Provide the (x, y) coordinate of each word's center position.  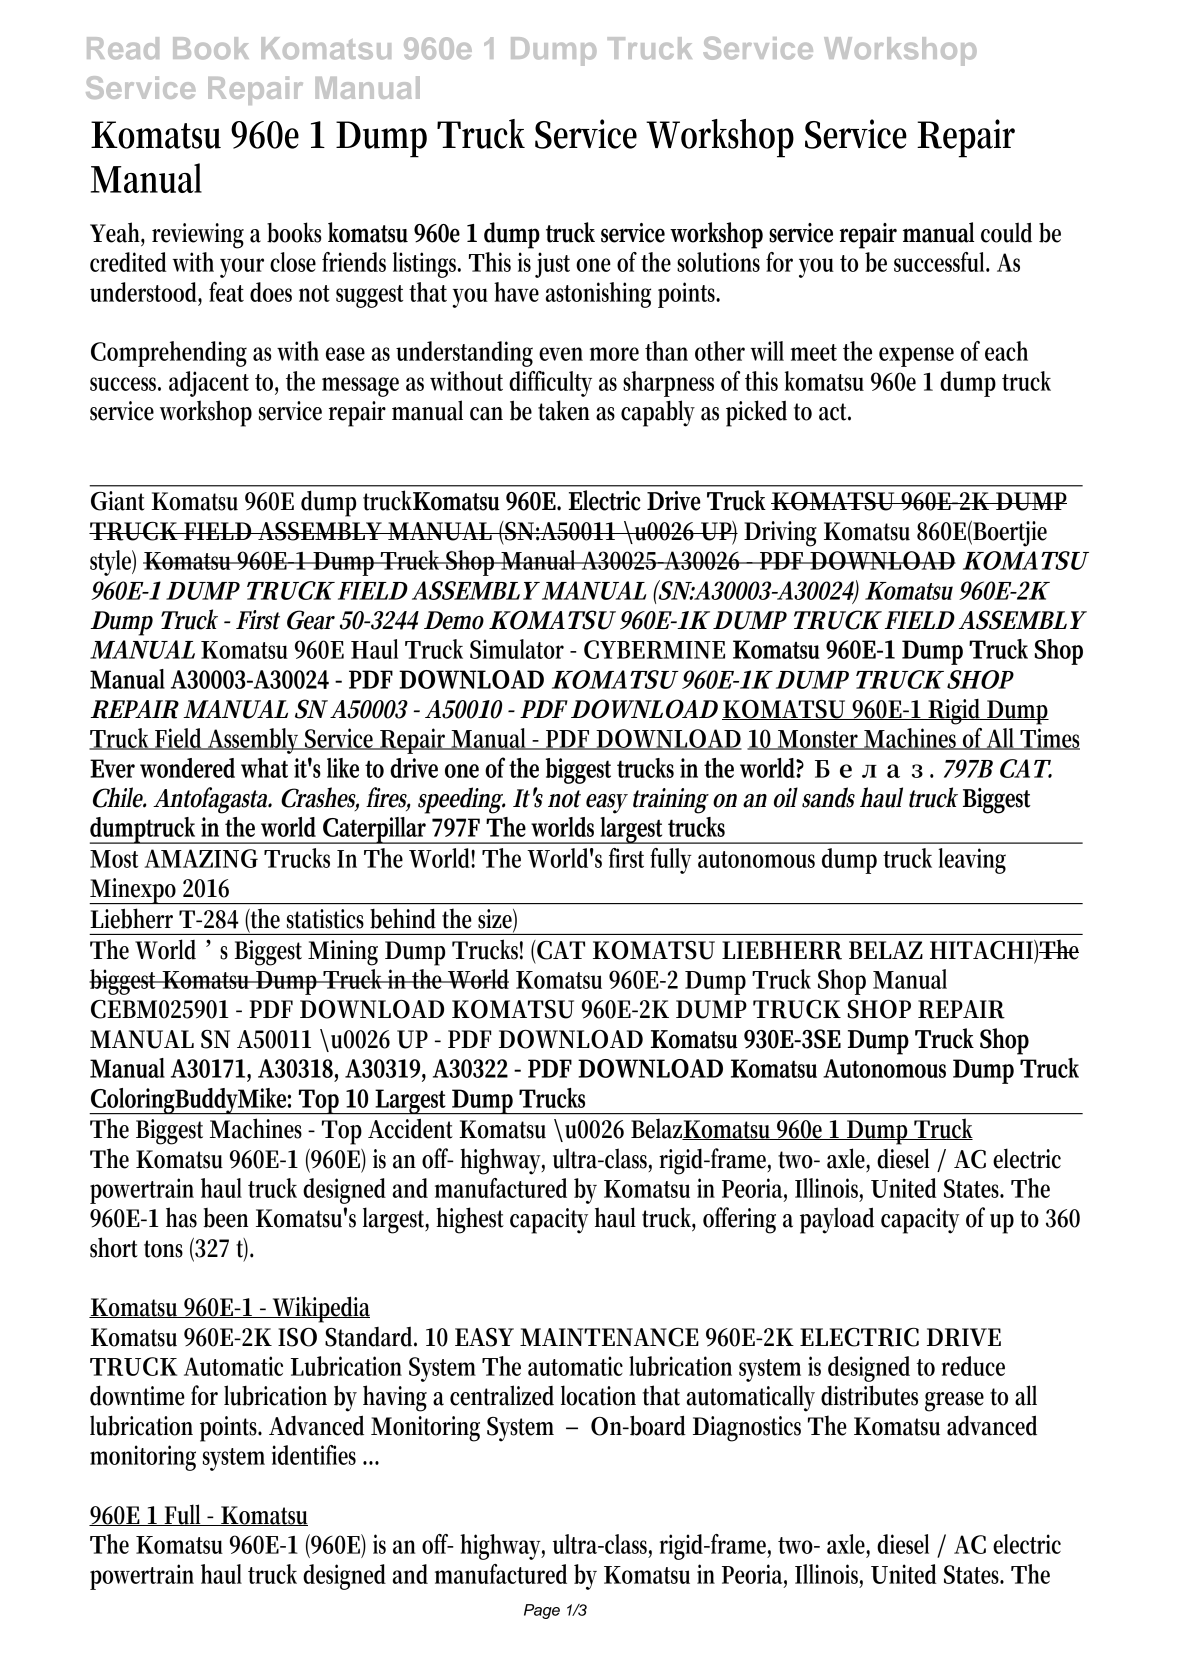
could (1006, 232)
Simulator (517, 649)
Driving (780, 534)
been (225, 1218)
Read (123, 48)
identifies (314, 1455)
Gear (311, 620)
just (552, 265)
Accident (410, 1128)
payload (837, 1220)
